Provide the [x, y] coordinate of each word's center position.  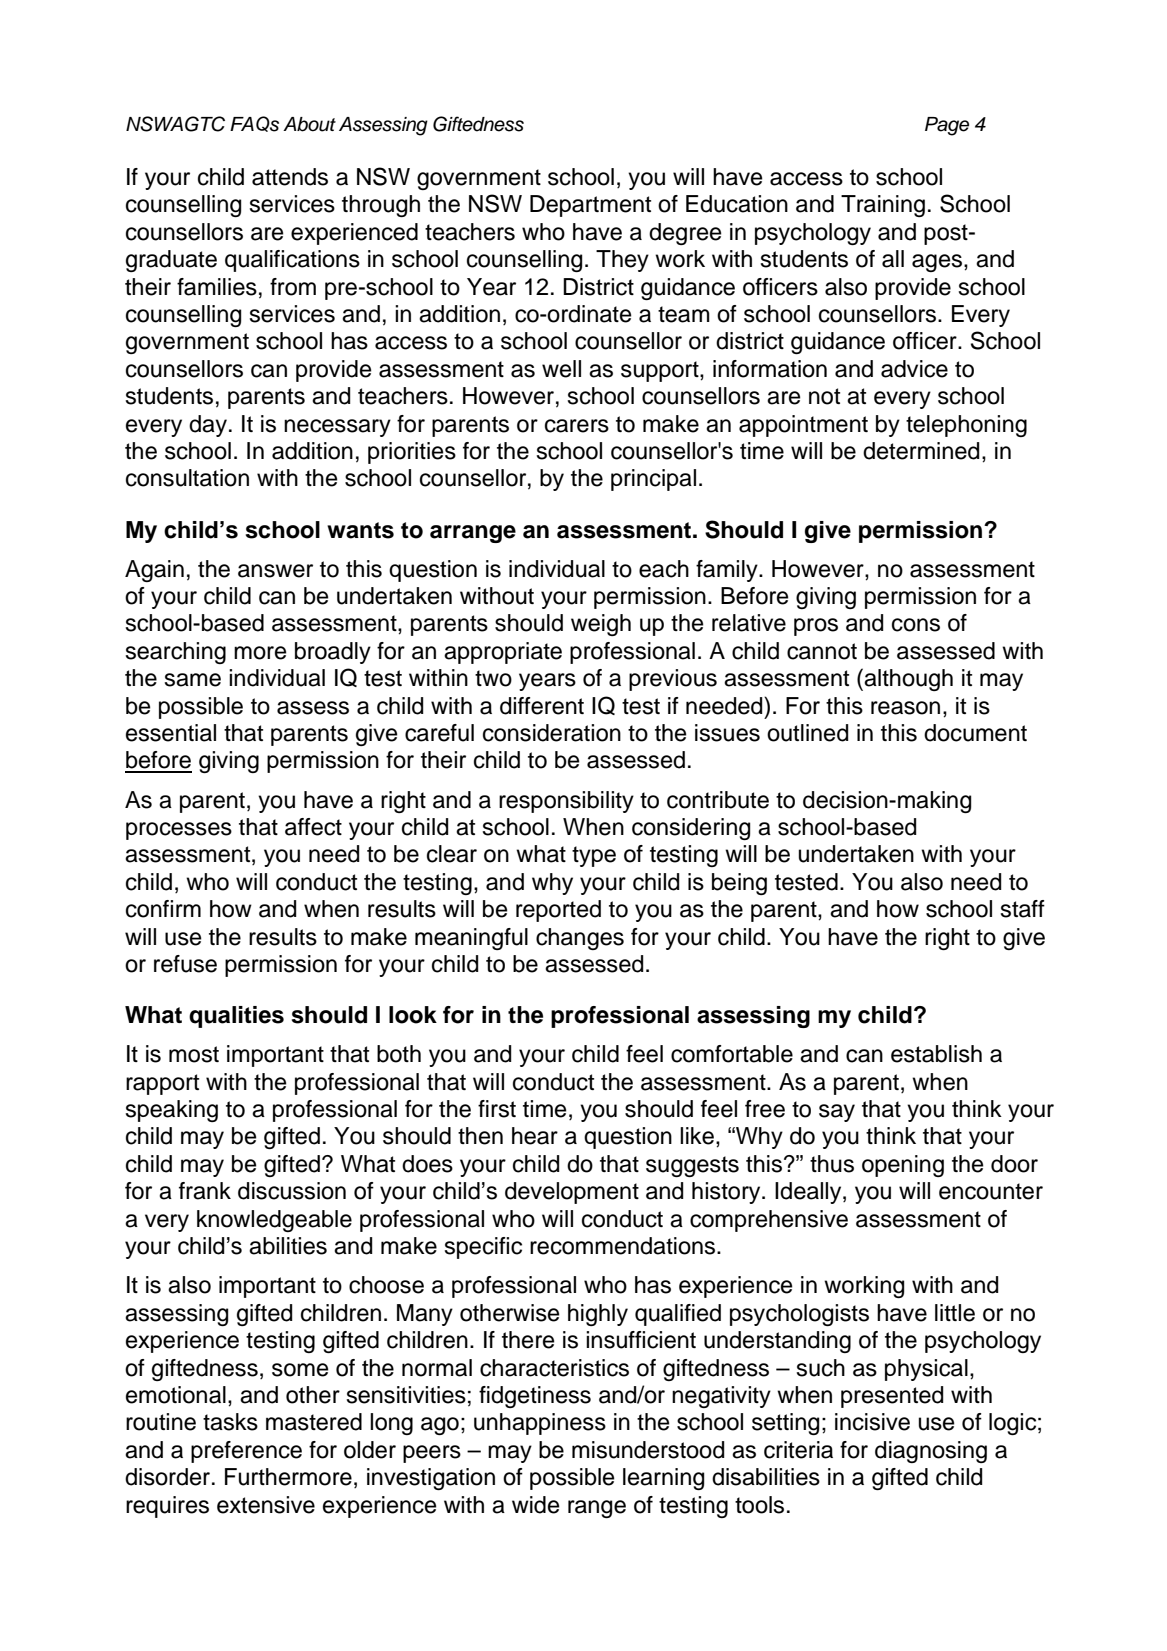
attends [290, 177]
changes [580, 939]
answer [275, 571]
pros [816, 627]
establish [936, 1054]
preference [246, 1452]
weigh [601, 625]
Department [590, 206]
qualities [236, 1017]
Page [947, 126]
